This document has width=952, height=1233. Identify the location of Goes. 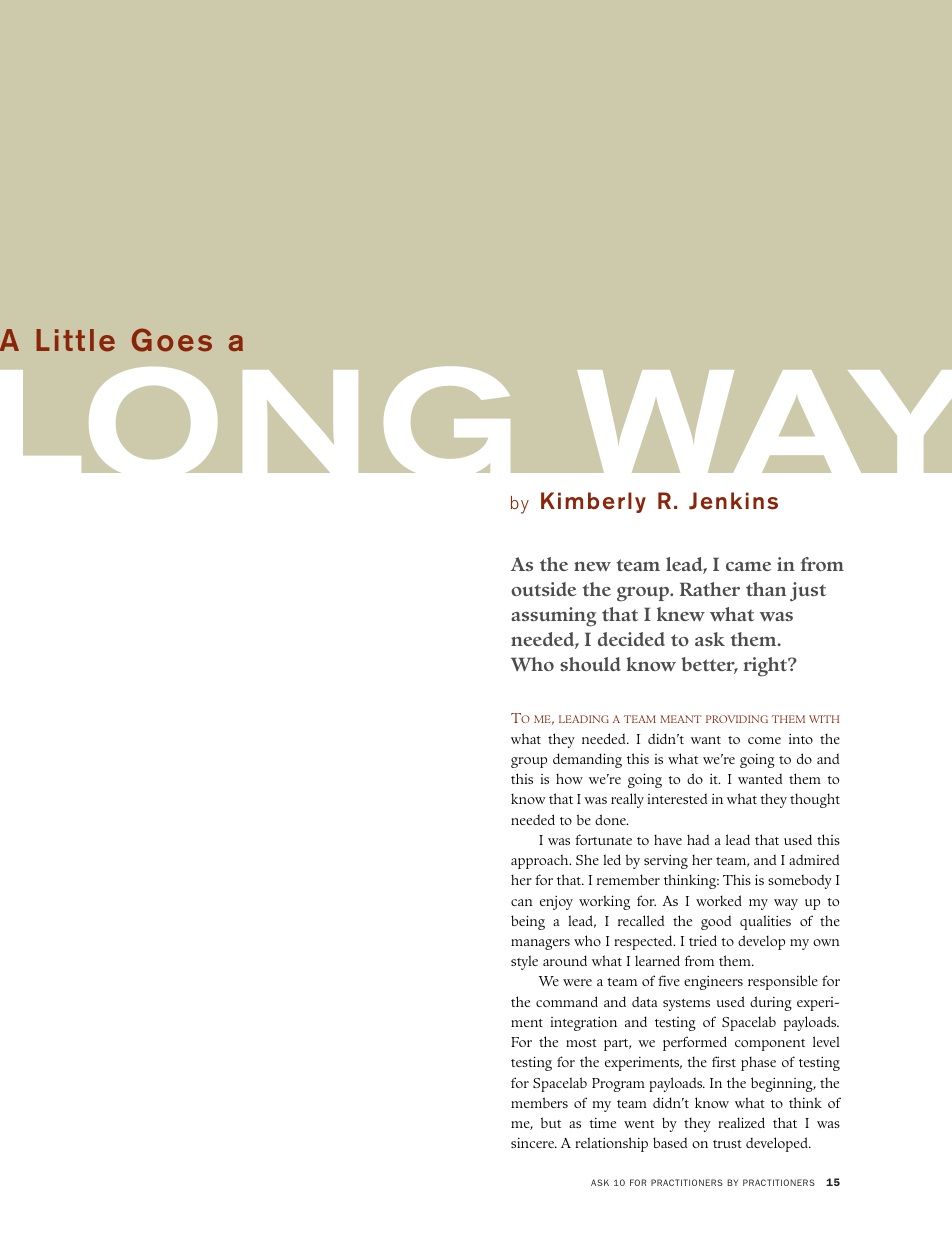
(172, 340).
